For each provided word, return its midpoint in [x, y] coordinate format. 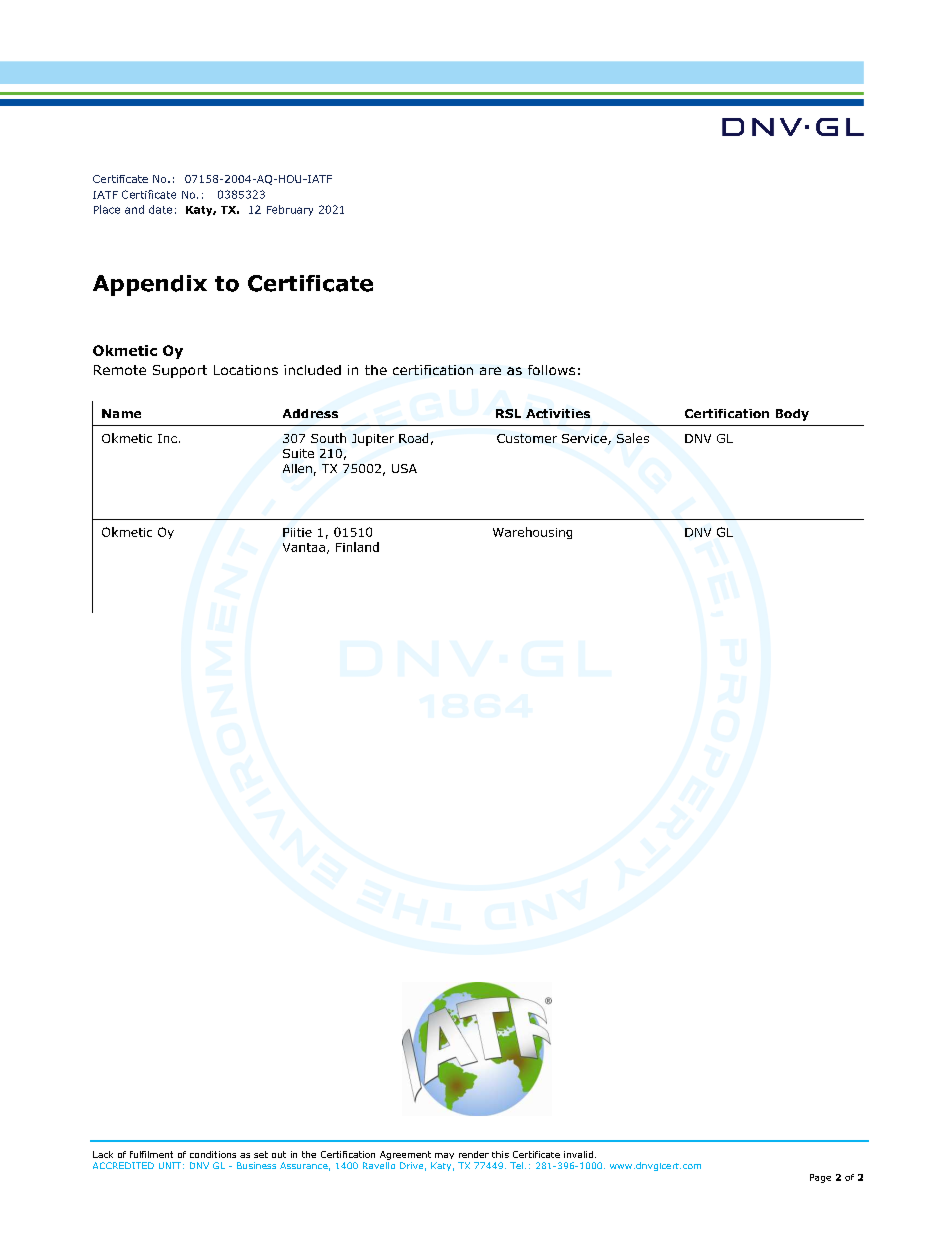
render [474, 1154]
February [290, 210]
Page [820, 1178]
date [160, 209]
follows [551, 370]
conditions [213, 1154]
